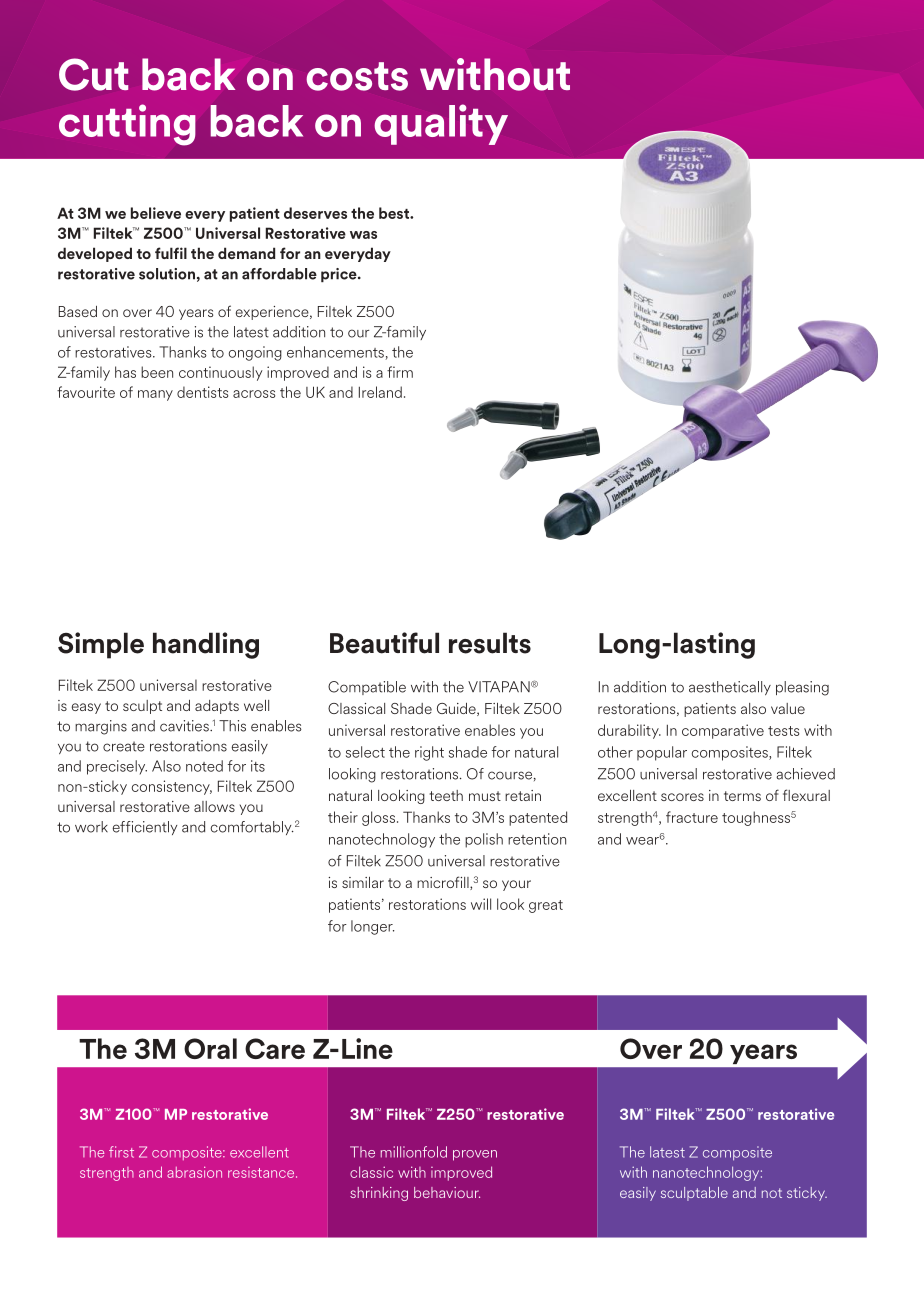 The width and height of the screenshot is (924, 1308). Describe the element at coordinates (127, 124) in the screenshot. I see `cutting` at that location.
